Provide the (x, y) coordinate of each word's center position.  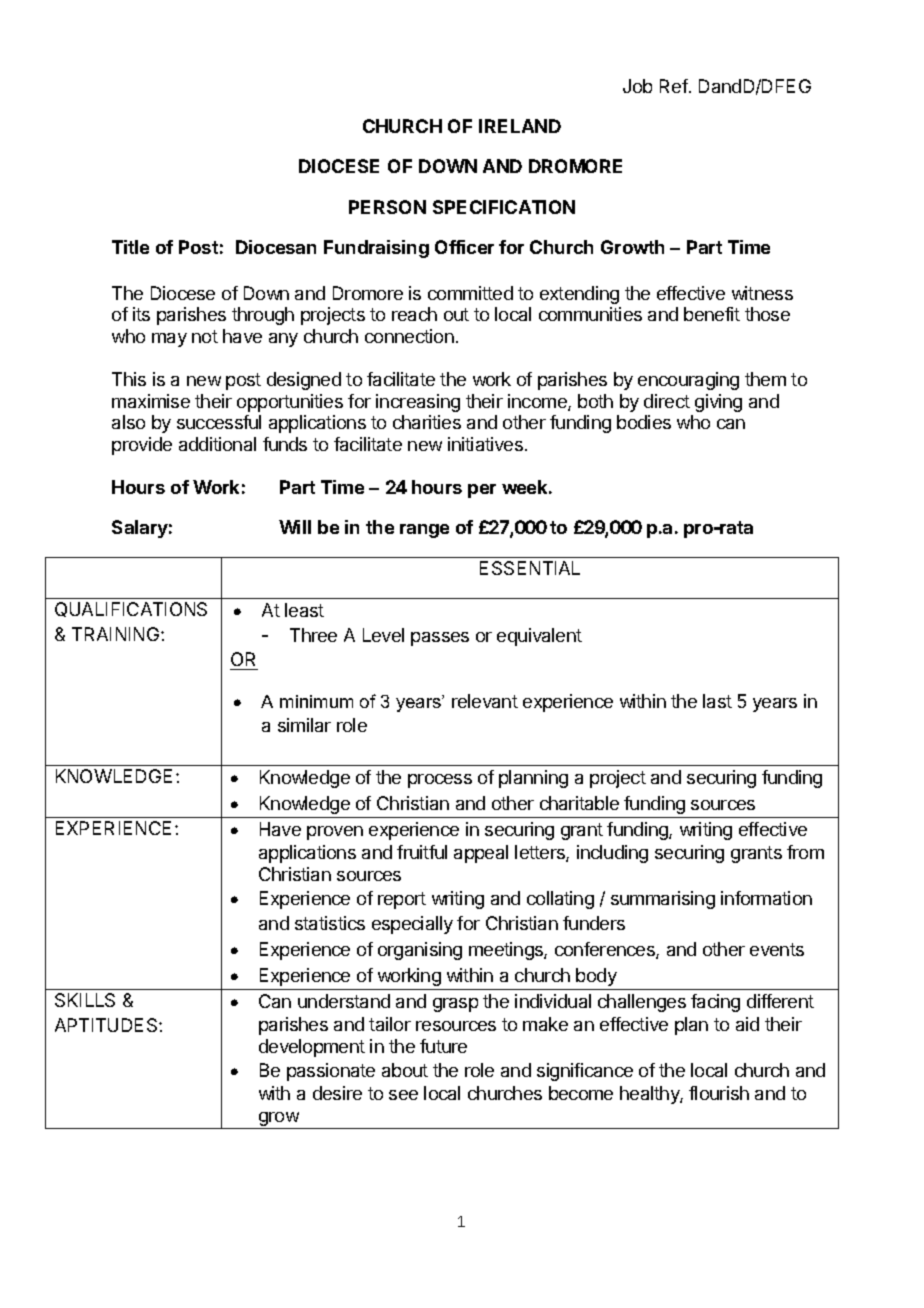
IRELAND (520, 126)
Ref (674, 86)
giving (718, 403)
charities (427, 422)
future (443, 1046)
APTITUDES (107, 1025)
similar (304, 725)
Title (130, 247)
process (440, 781)
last (717, 701)
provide (142, 446)
